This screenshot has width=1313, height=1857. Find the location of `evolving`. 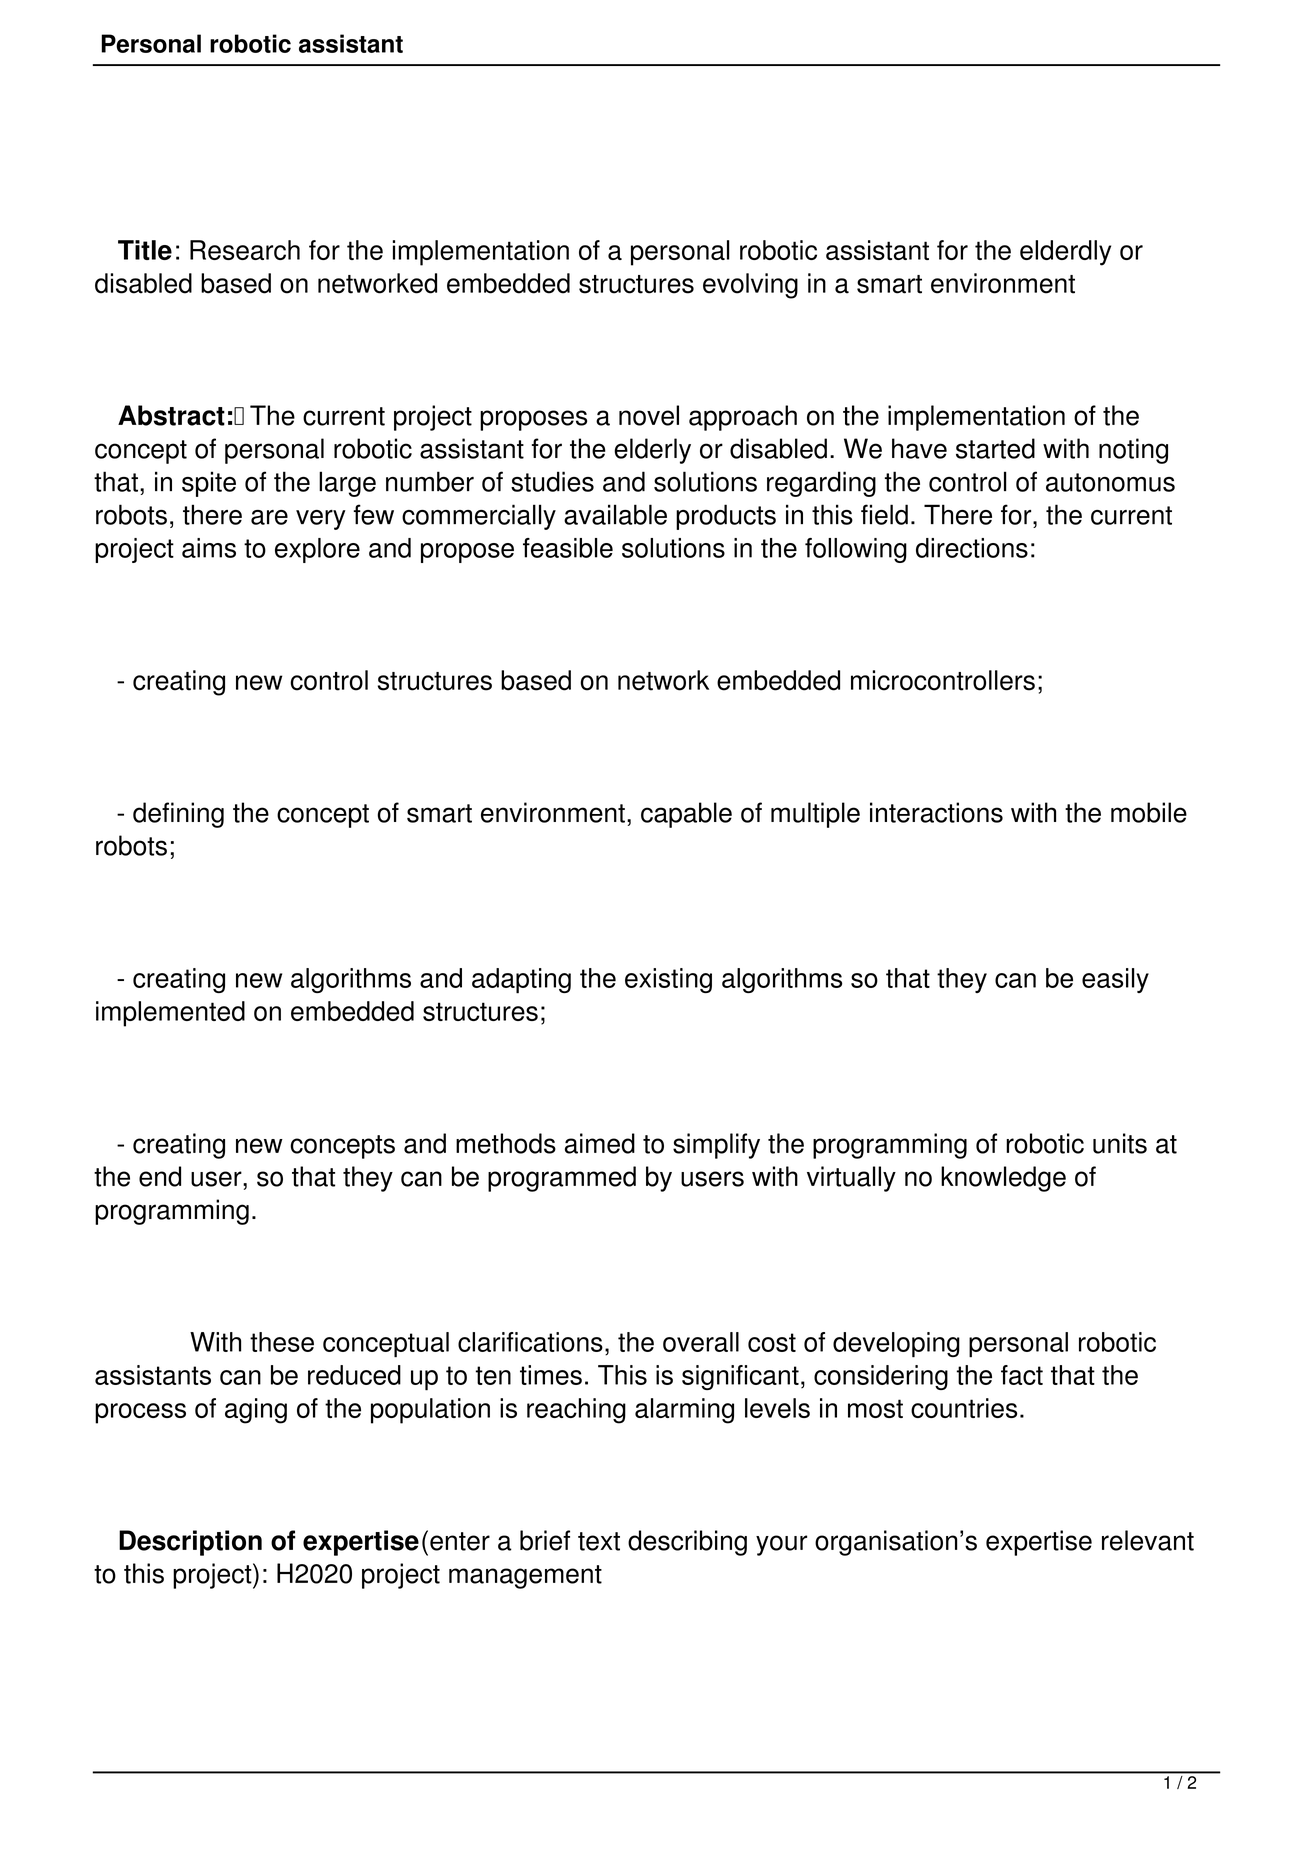

evolving is located at coordinates (750, 286).
